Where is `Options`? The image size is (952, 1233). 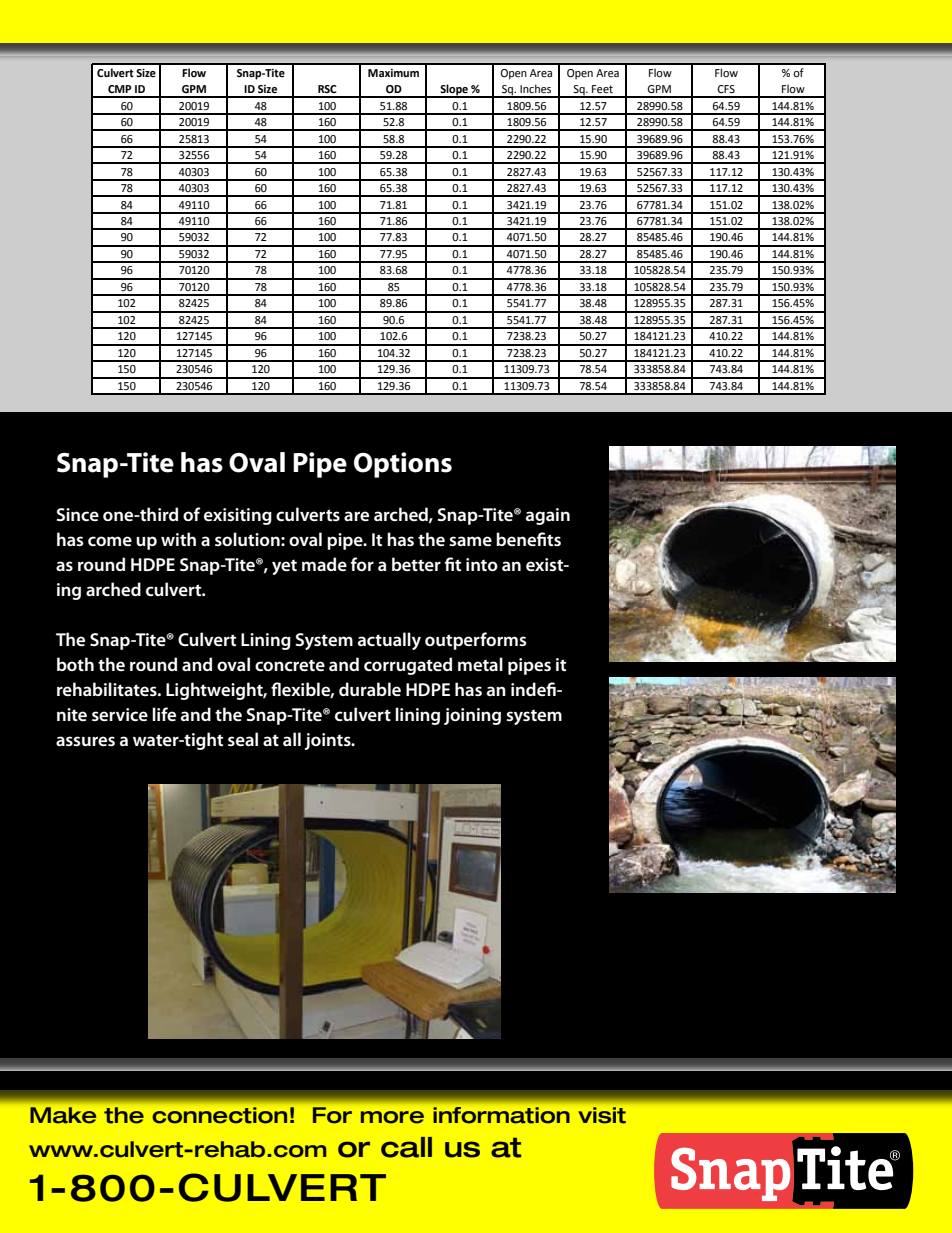
Options is located at coordinates (403, 465).
